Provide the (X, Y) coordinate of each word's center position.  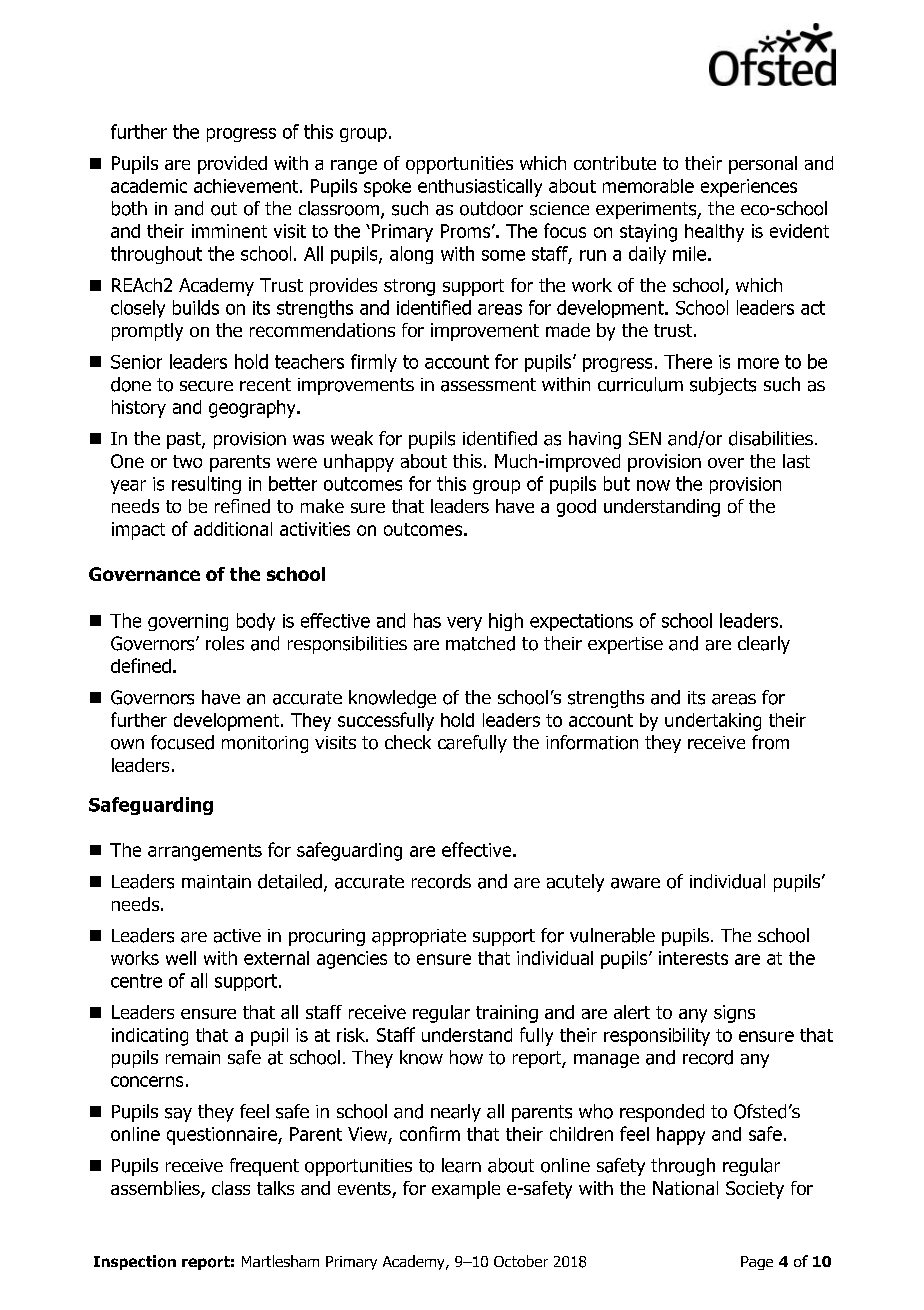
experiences (749, 188)
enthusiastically (480, 188)
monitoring (265, 744)
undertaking (713, 722)
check (408, 742)
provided (232, 165)
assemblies (156, 1189)
